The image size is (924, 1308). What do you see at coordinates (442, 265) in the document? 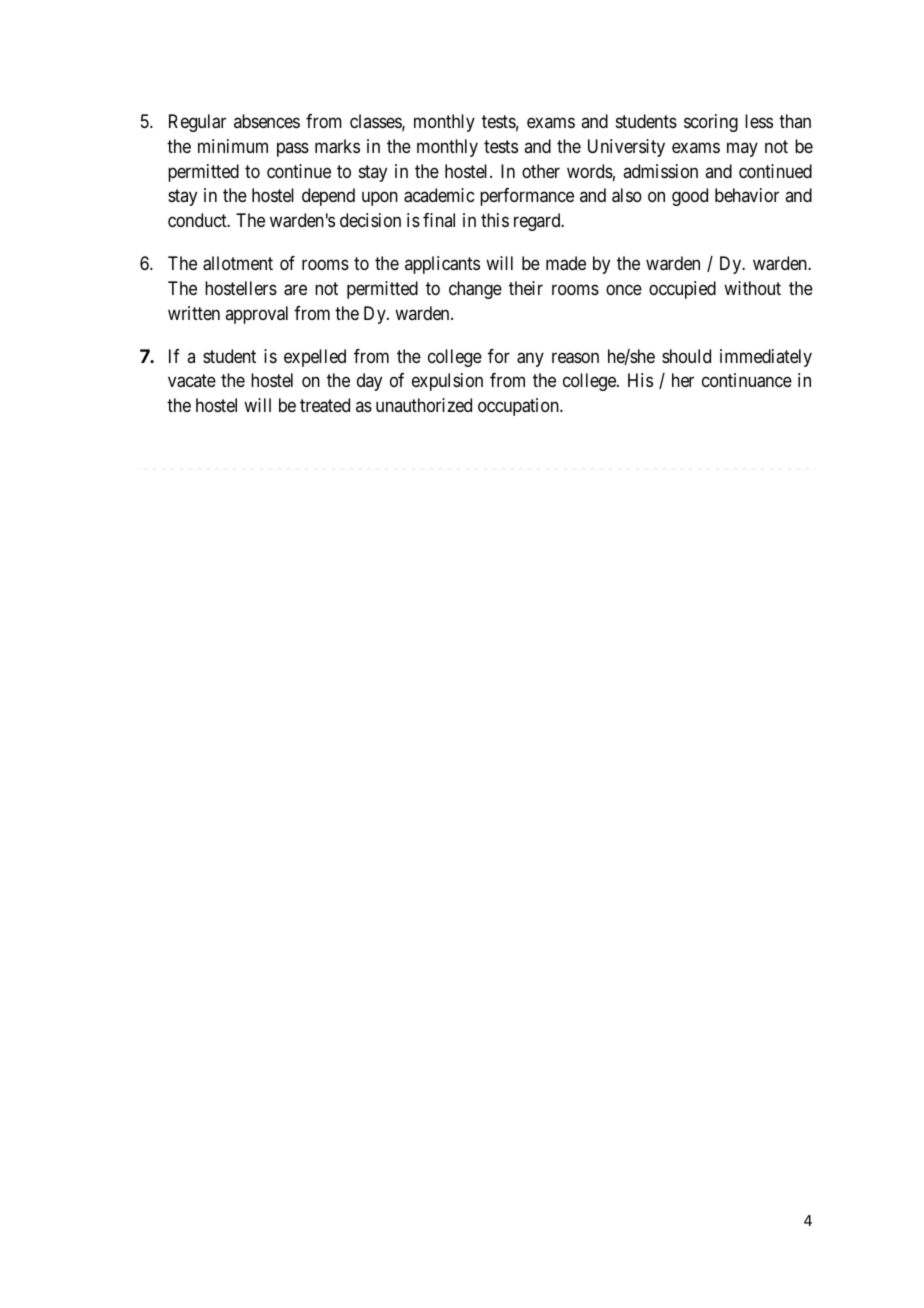
I see `applicants` at bounding box center [442, 265].
